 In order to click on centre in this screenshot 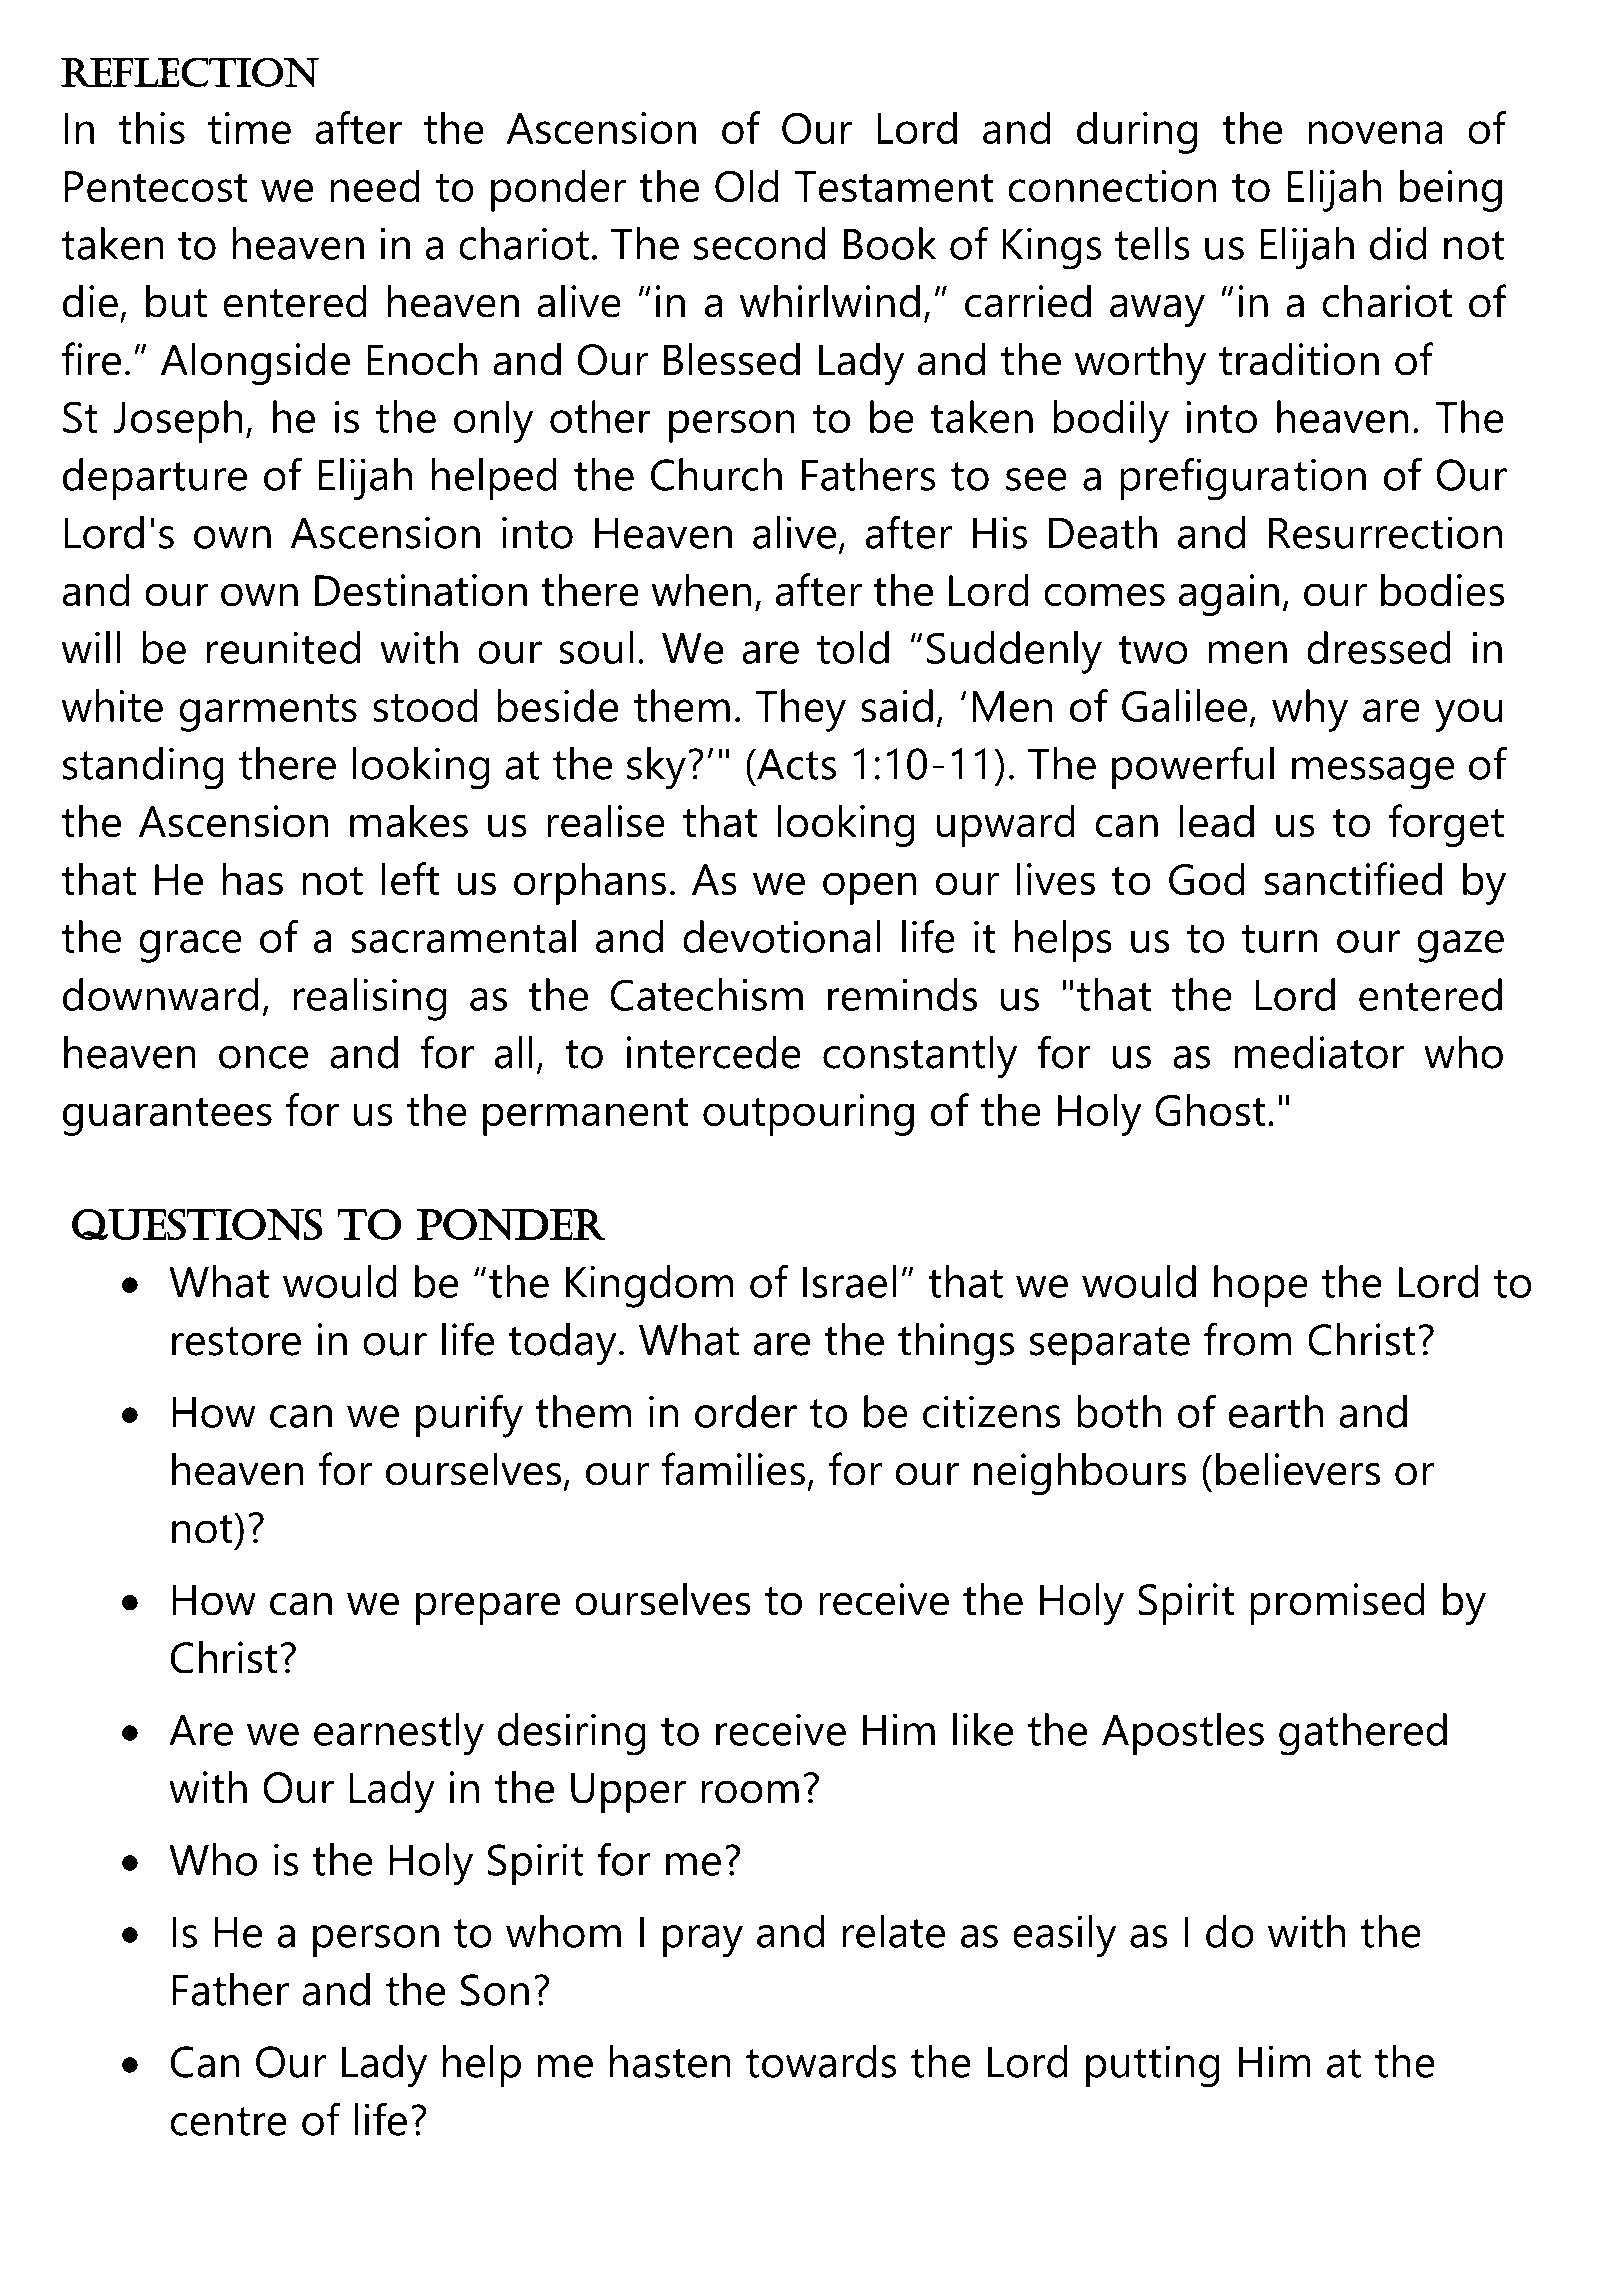, I will do `click(229, 2121)`.
